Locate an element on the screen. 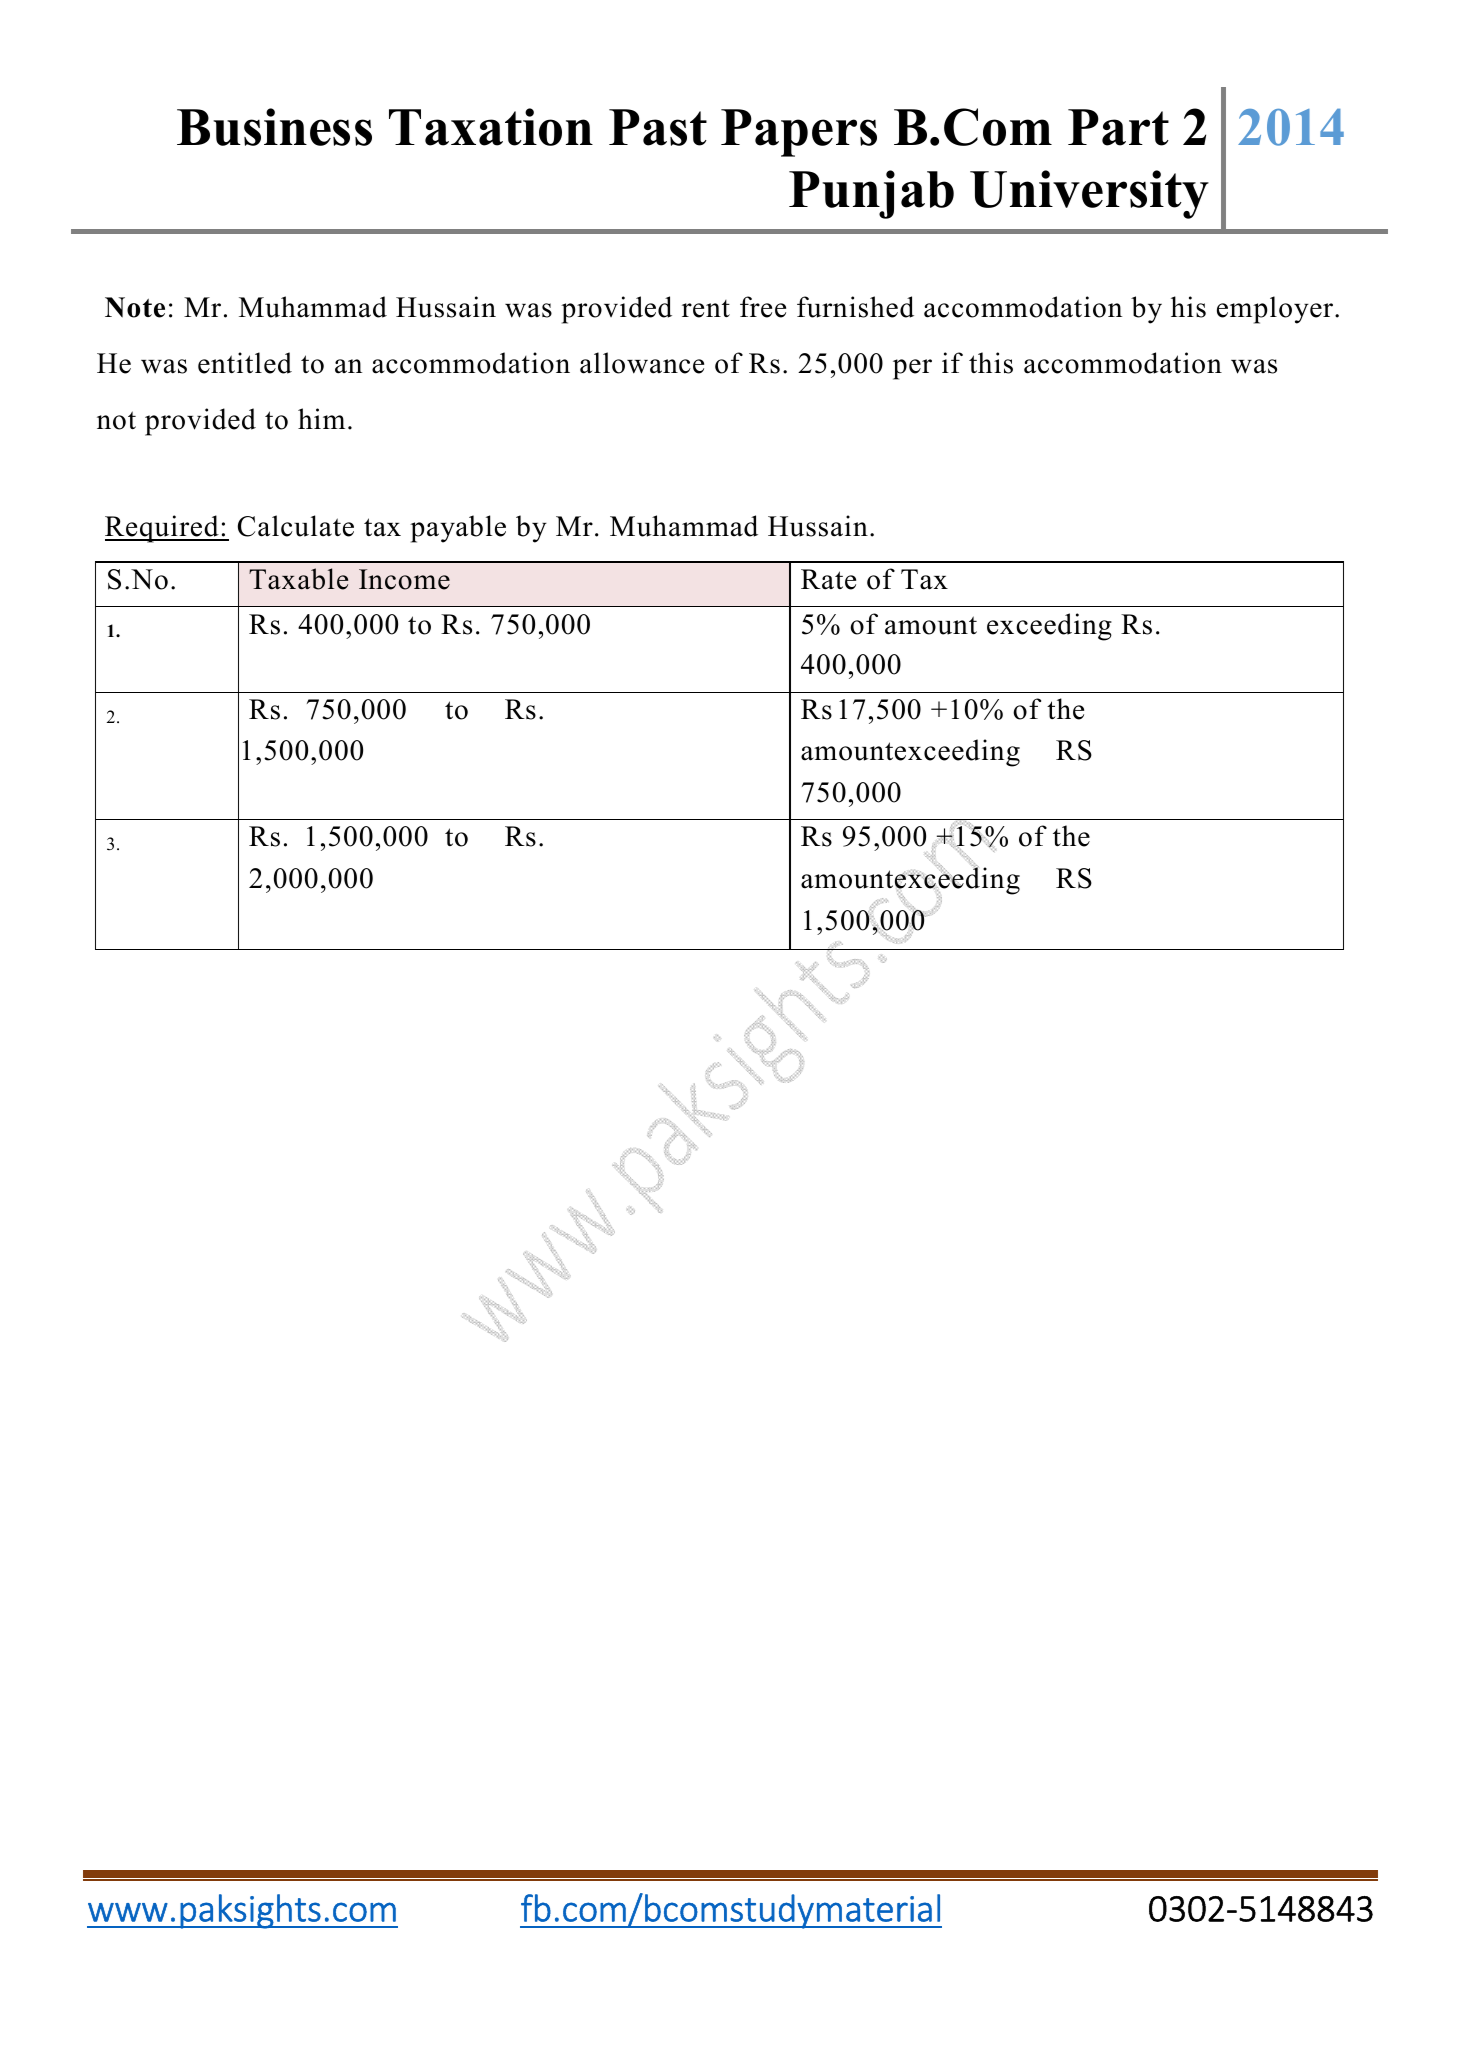  entitled is located at coordinates (245, 363).
